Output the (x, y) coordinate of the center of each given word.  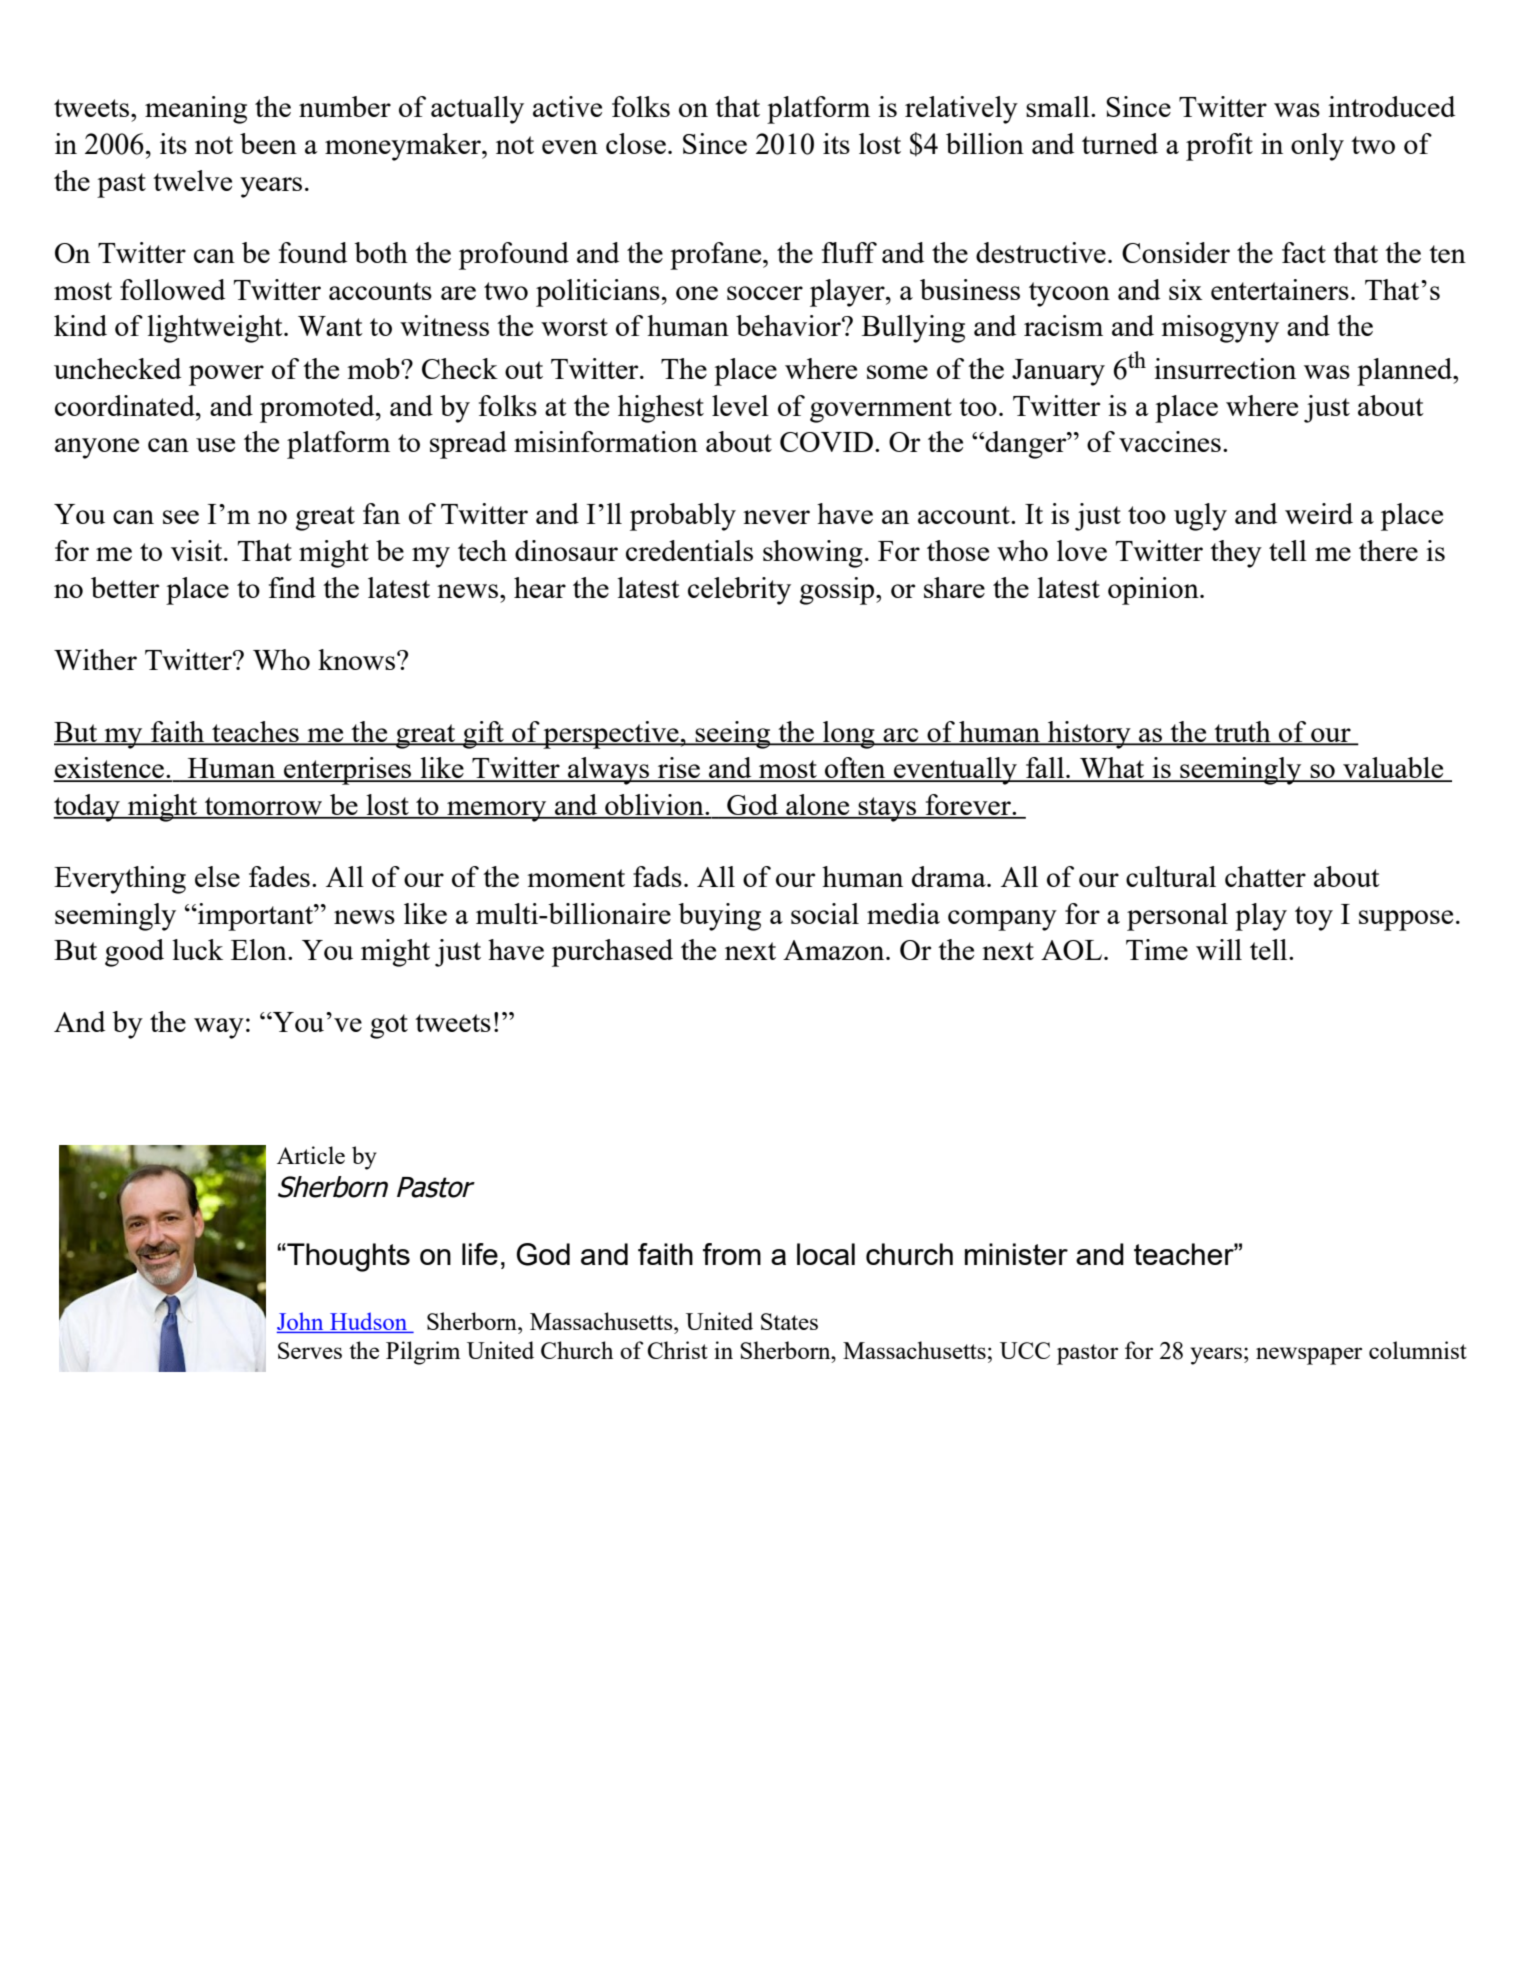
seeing (733, 735)
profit (1219, 147)
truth (1242, 732)
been (268, 143)
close (636, 143)
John (301, 1322)
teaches (255, 732)
